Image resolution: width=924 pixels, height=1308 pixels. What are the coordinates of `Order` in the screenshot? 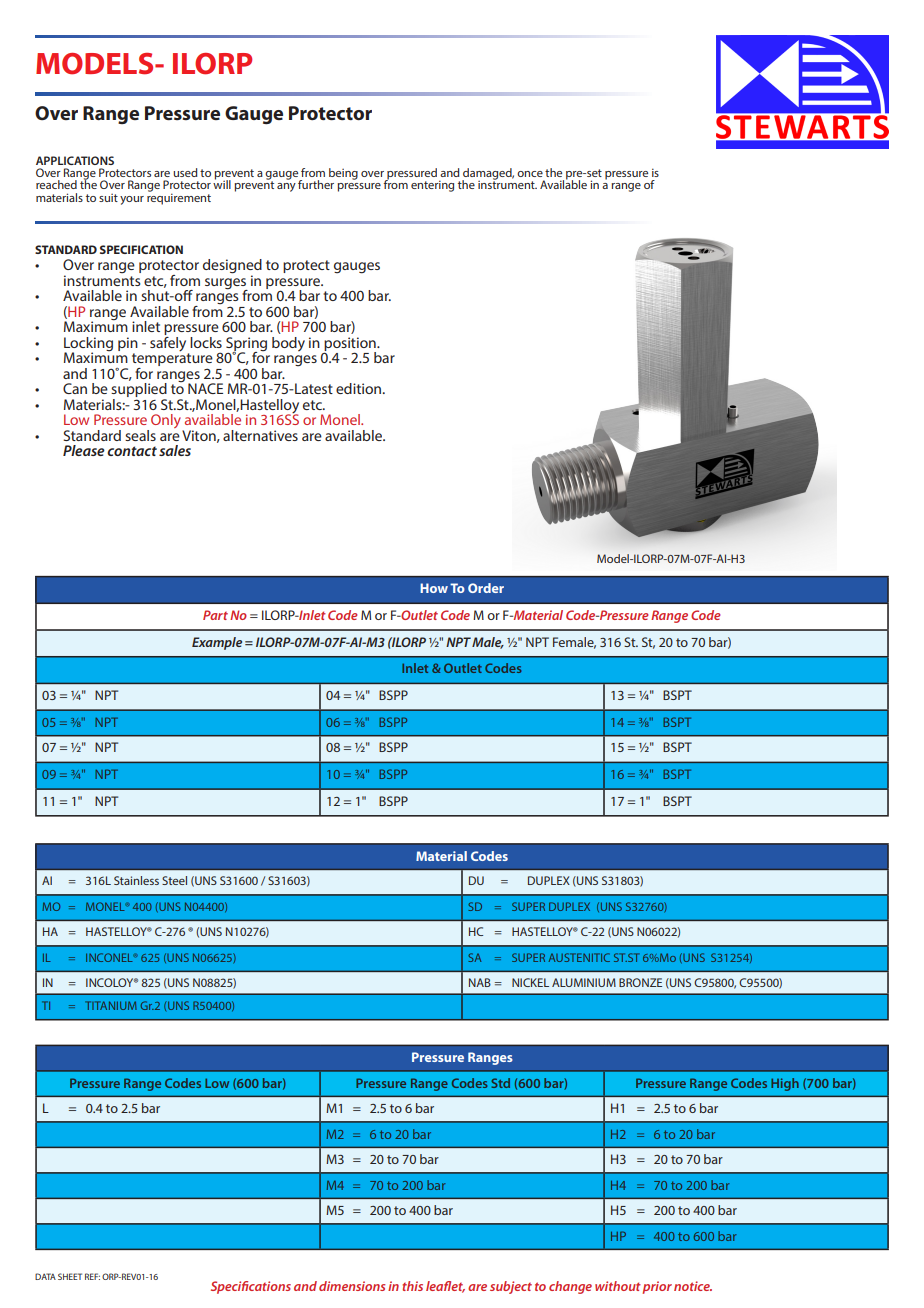 It's located at (486, 588).
